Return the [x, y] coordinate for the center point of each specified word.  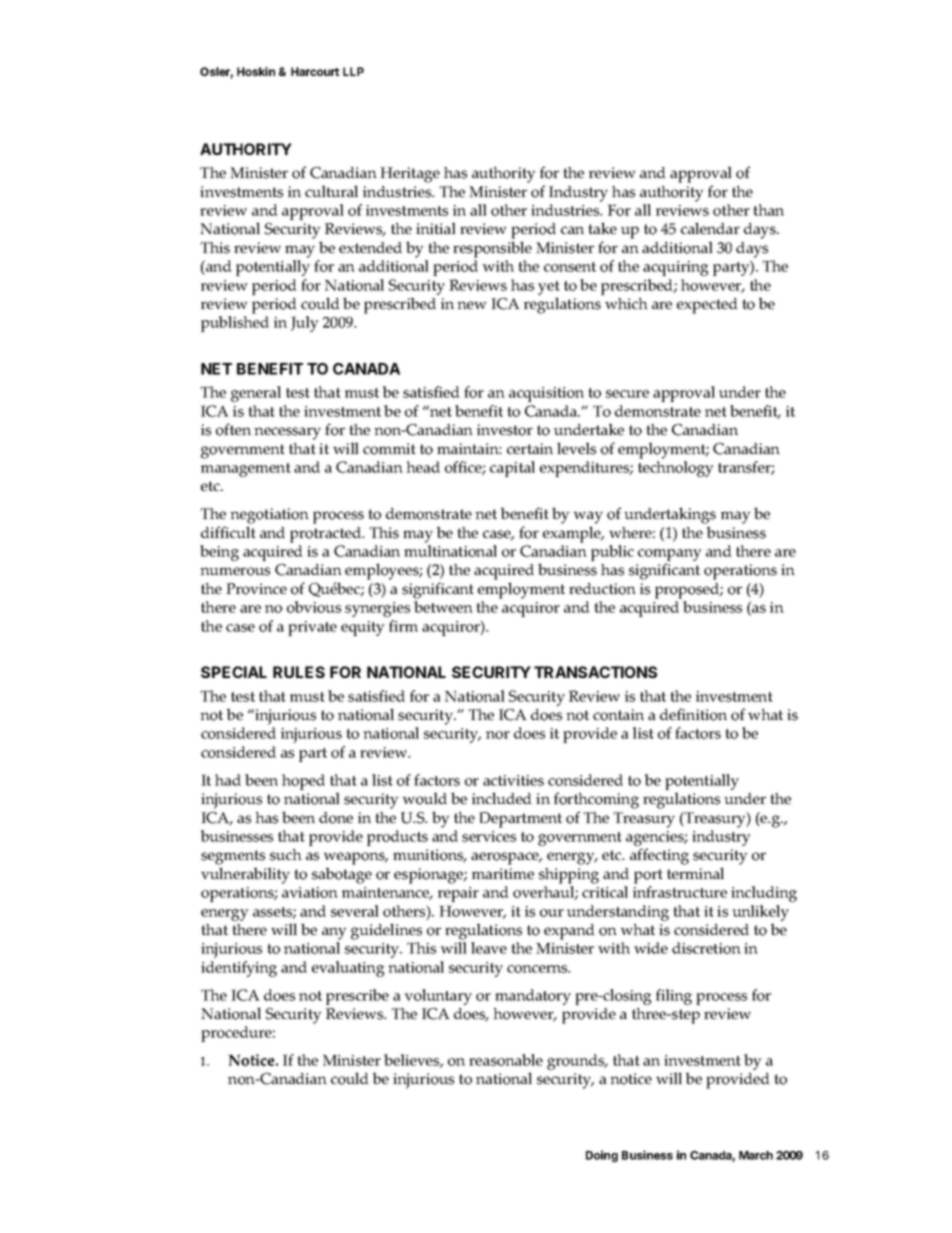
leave [489, 948]
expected [707, 306]
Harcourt [315, 71]
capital [512, 469]
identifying [239, 969]
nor [498, 735]
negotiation [269, 516]
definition [693, 714]
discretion [706, 948]
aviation [310, 892]
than [768, 210]
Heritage [410, 175]
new [472, 305]
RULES [299, 672]
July [305, 324]
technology [676, 469]
